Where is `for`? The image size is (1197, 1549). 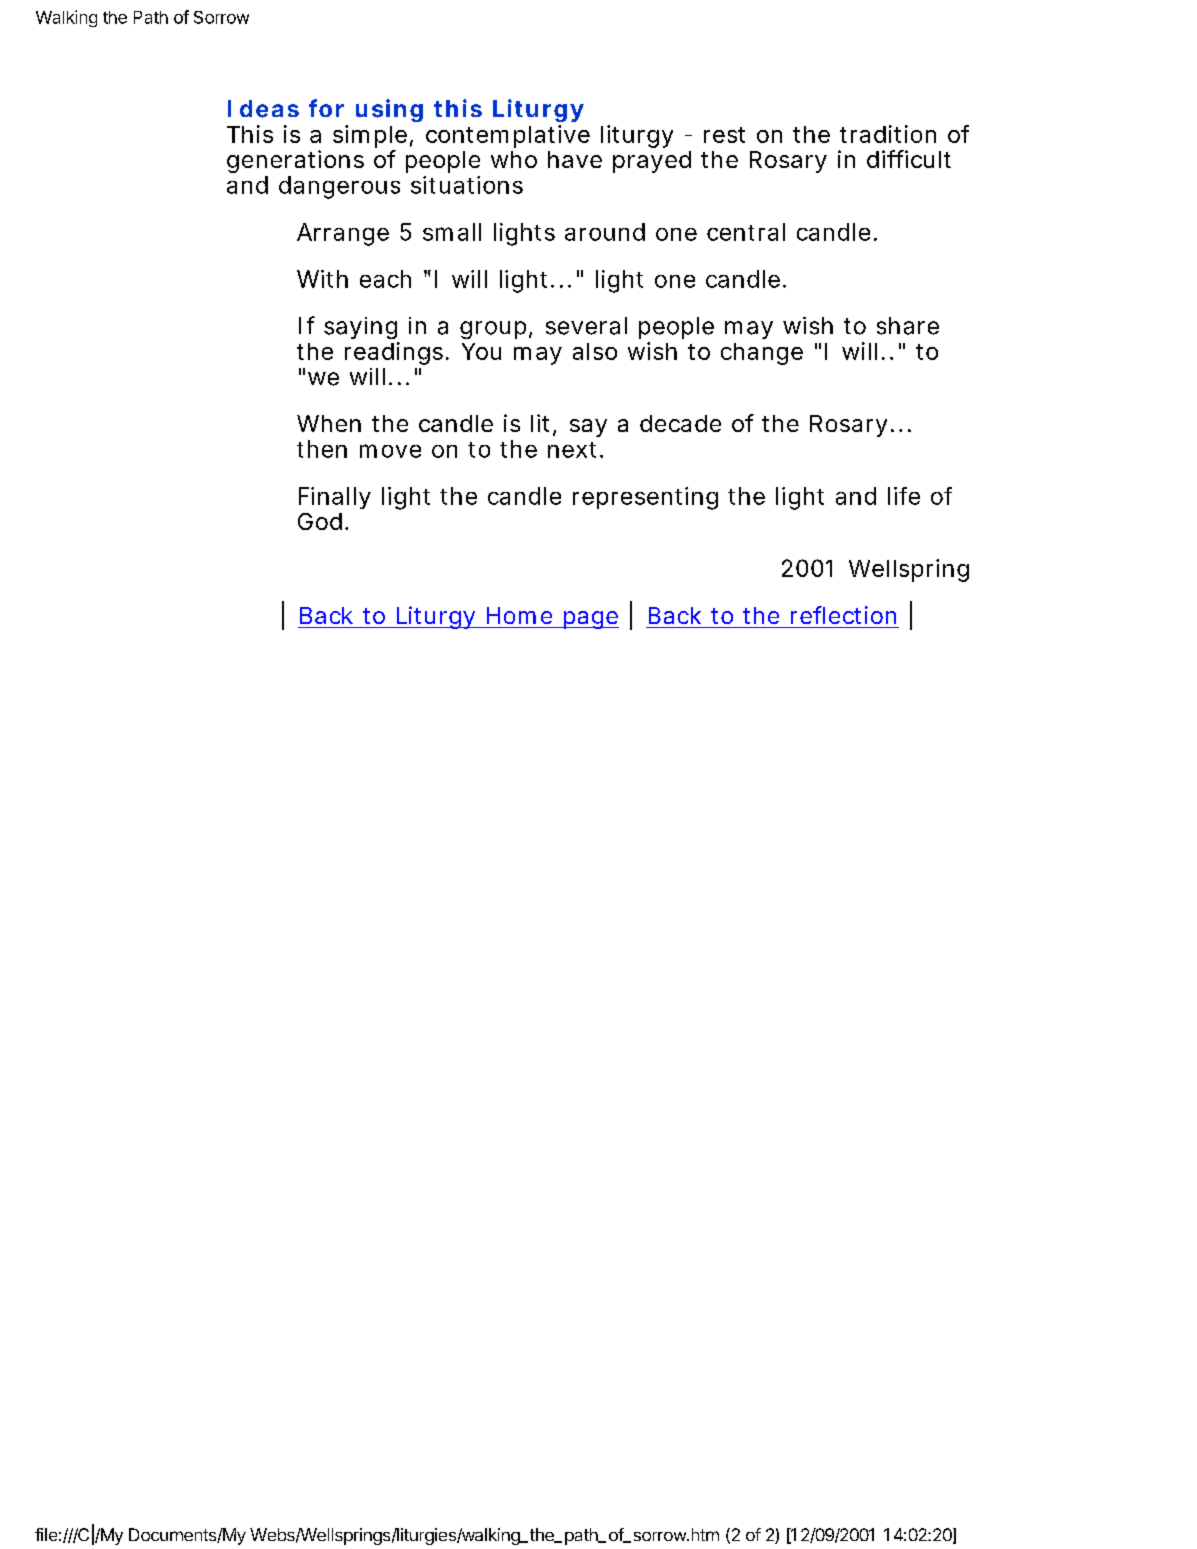
for is located at coordinates (326, 108).
